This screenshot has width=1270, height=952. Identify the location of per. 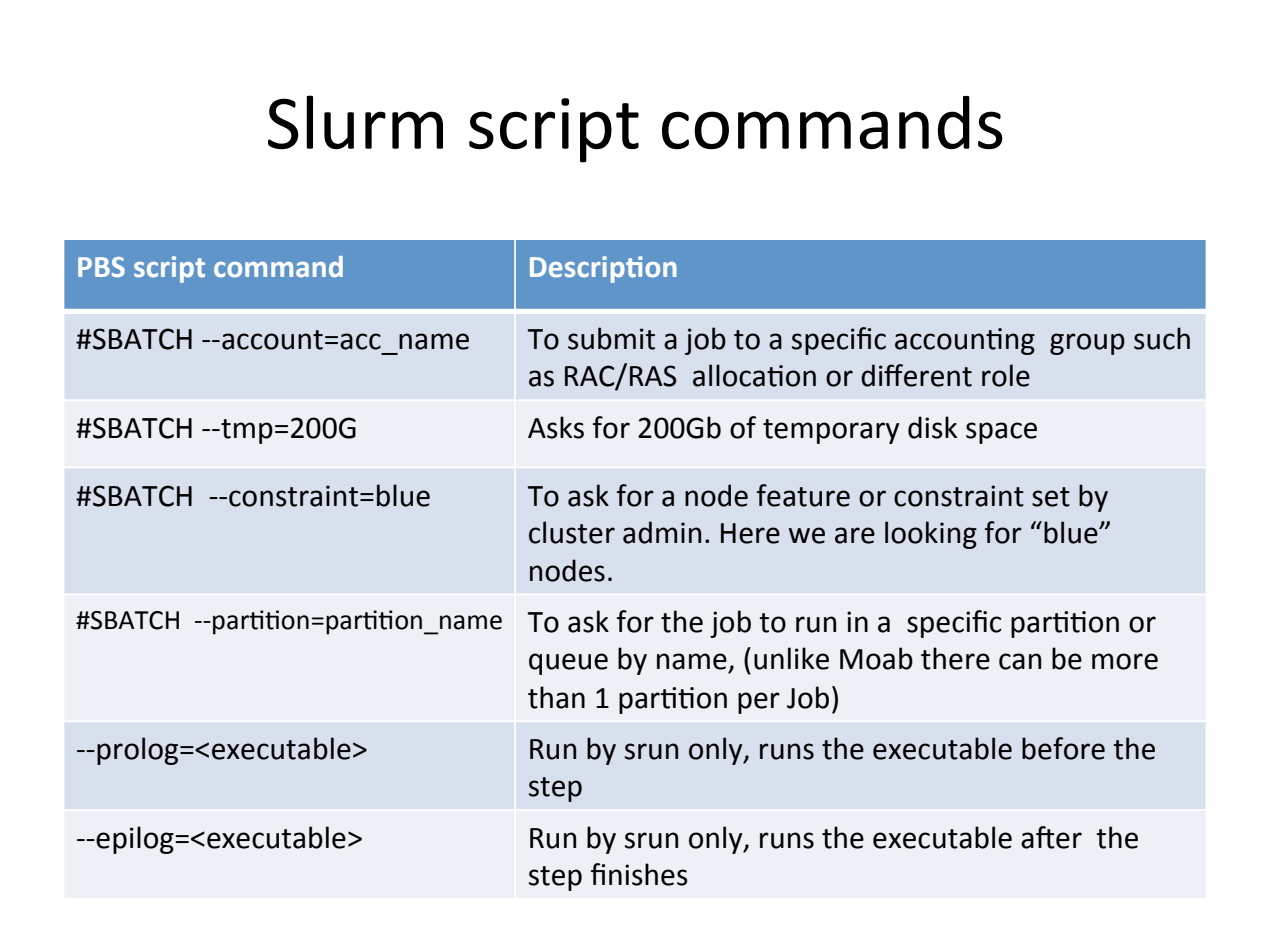
(759, 703).
